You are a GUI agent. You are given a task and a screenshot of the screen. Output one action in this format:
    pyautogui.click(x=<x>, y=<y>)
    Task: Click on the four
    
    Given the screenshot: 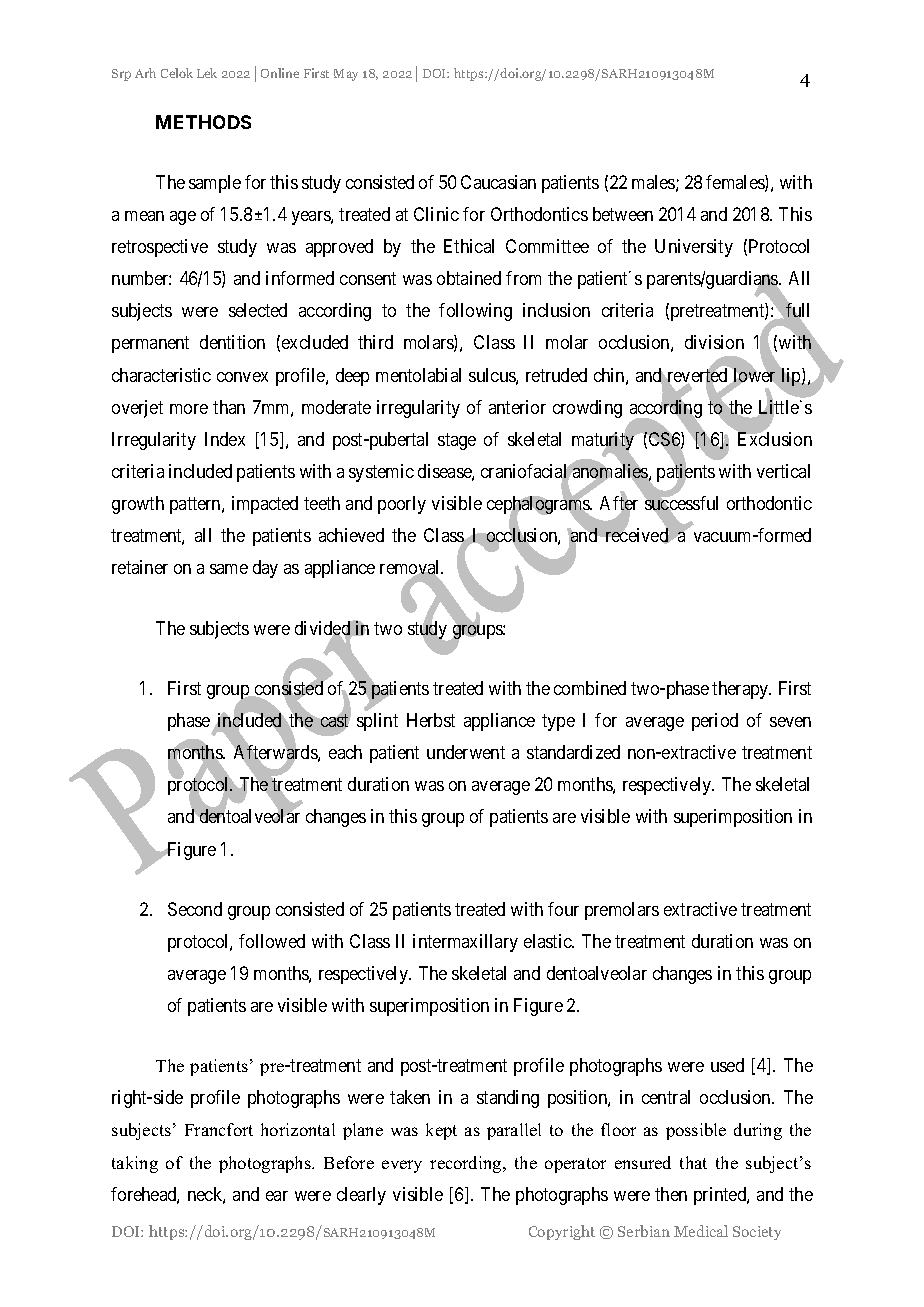 What is the action you would take?
    pyautogui.click(x=563, y=909)
